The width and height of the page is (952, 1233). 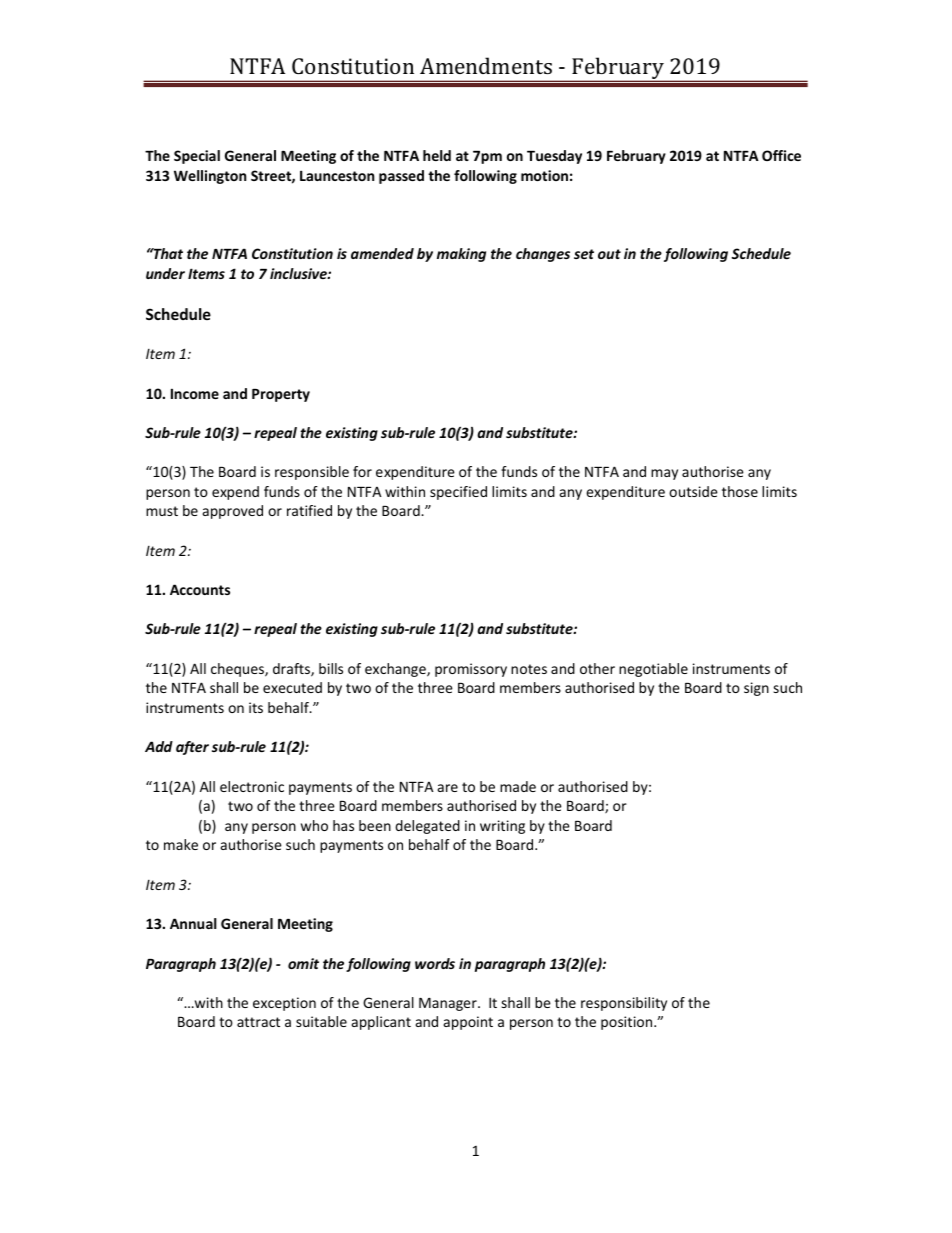 What do you see at coordinates (448, 788) in the page?
I see `are` at bounding box center [448, 788].
